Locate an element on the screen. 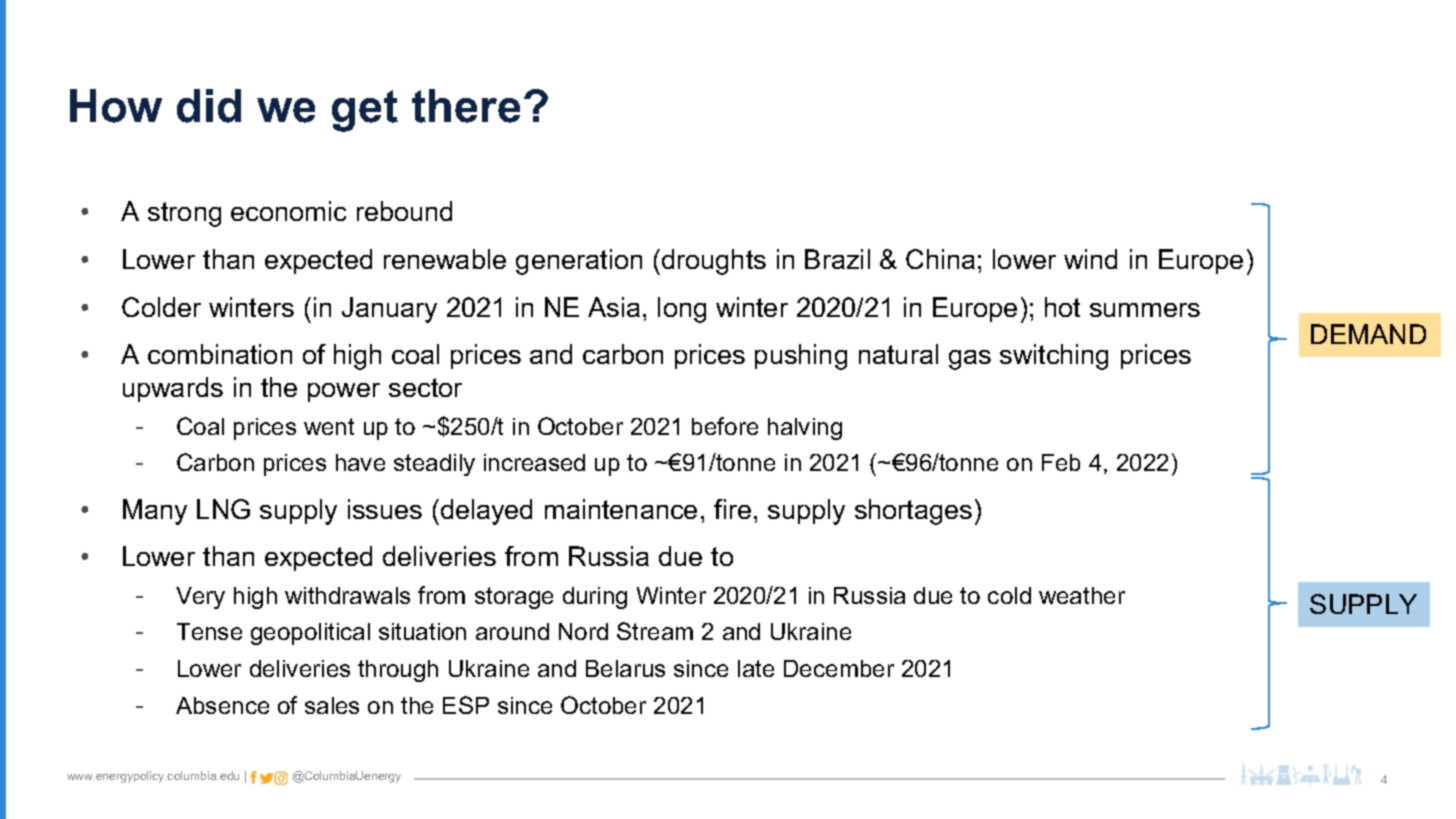 The width and height of the screenshot is (1456, 819). did is located at coordinates (209, 106).
